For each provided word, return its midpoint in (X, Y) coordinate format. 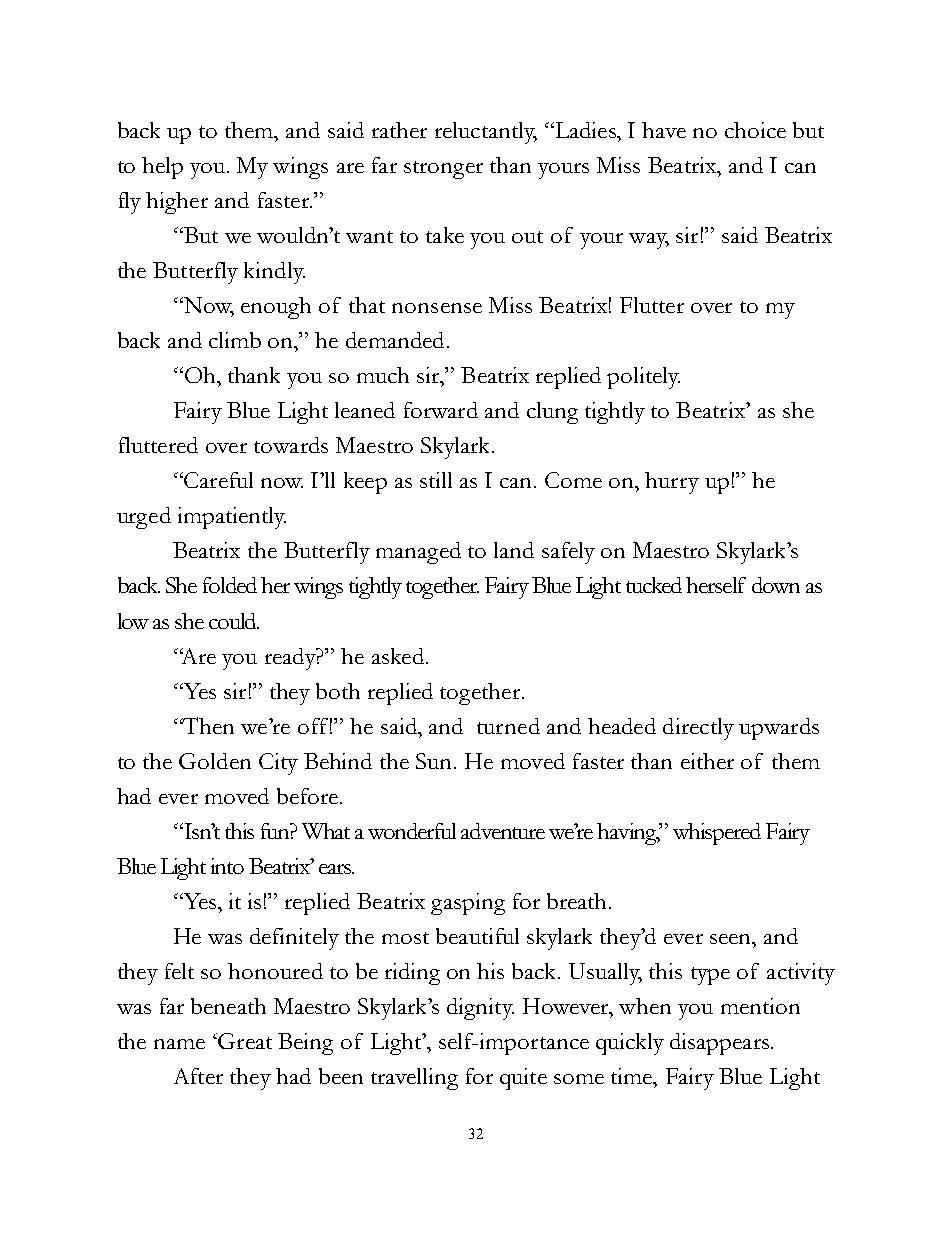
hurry (672, 483)
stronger (443, 170)
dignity (480, 1009)
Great (244, 1041)
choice (755, 130)
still (436, 480)
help (162, 168)
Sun (435, 761)
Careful (217, 480)
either (707, 761)
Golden (215, 761)
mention (760, 1006)
